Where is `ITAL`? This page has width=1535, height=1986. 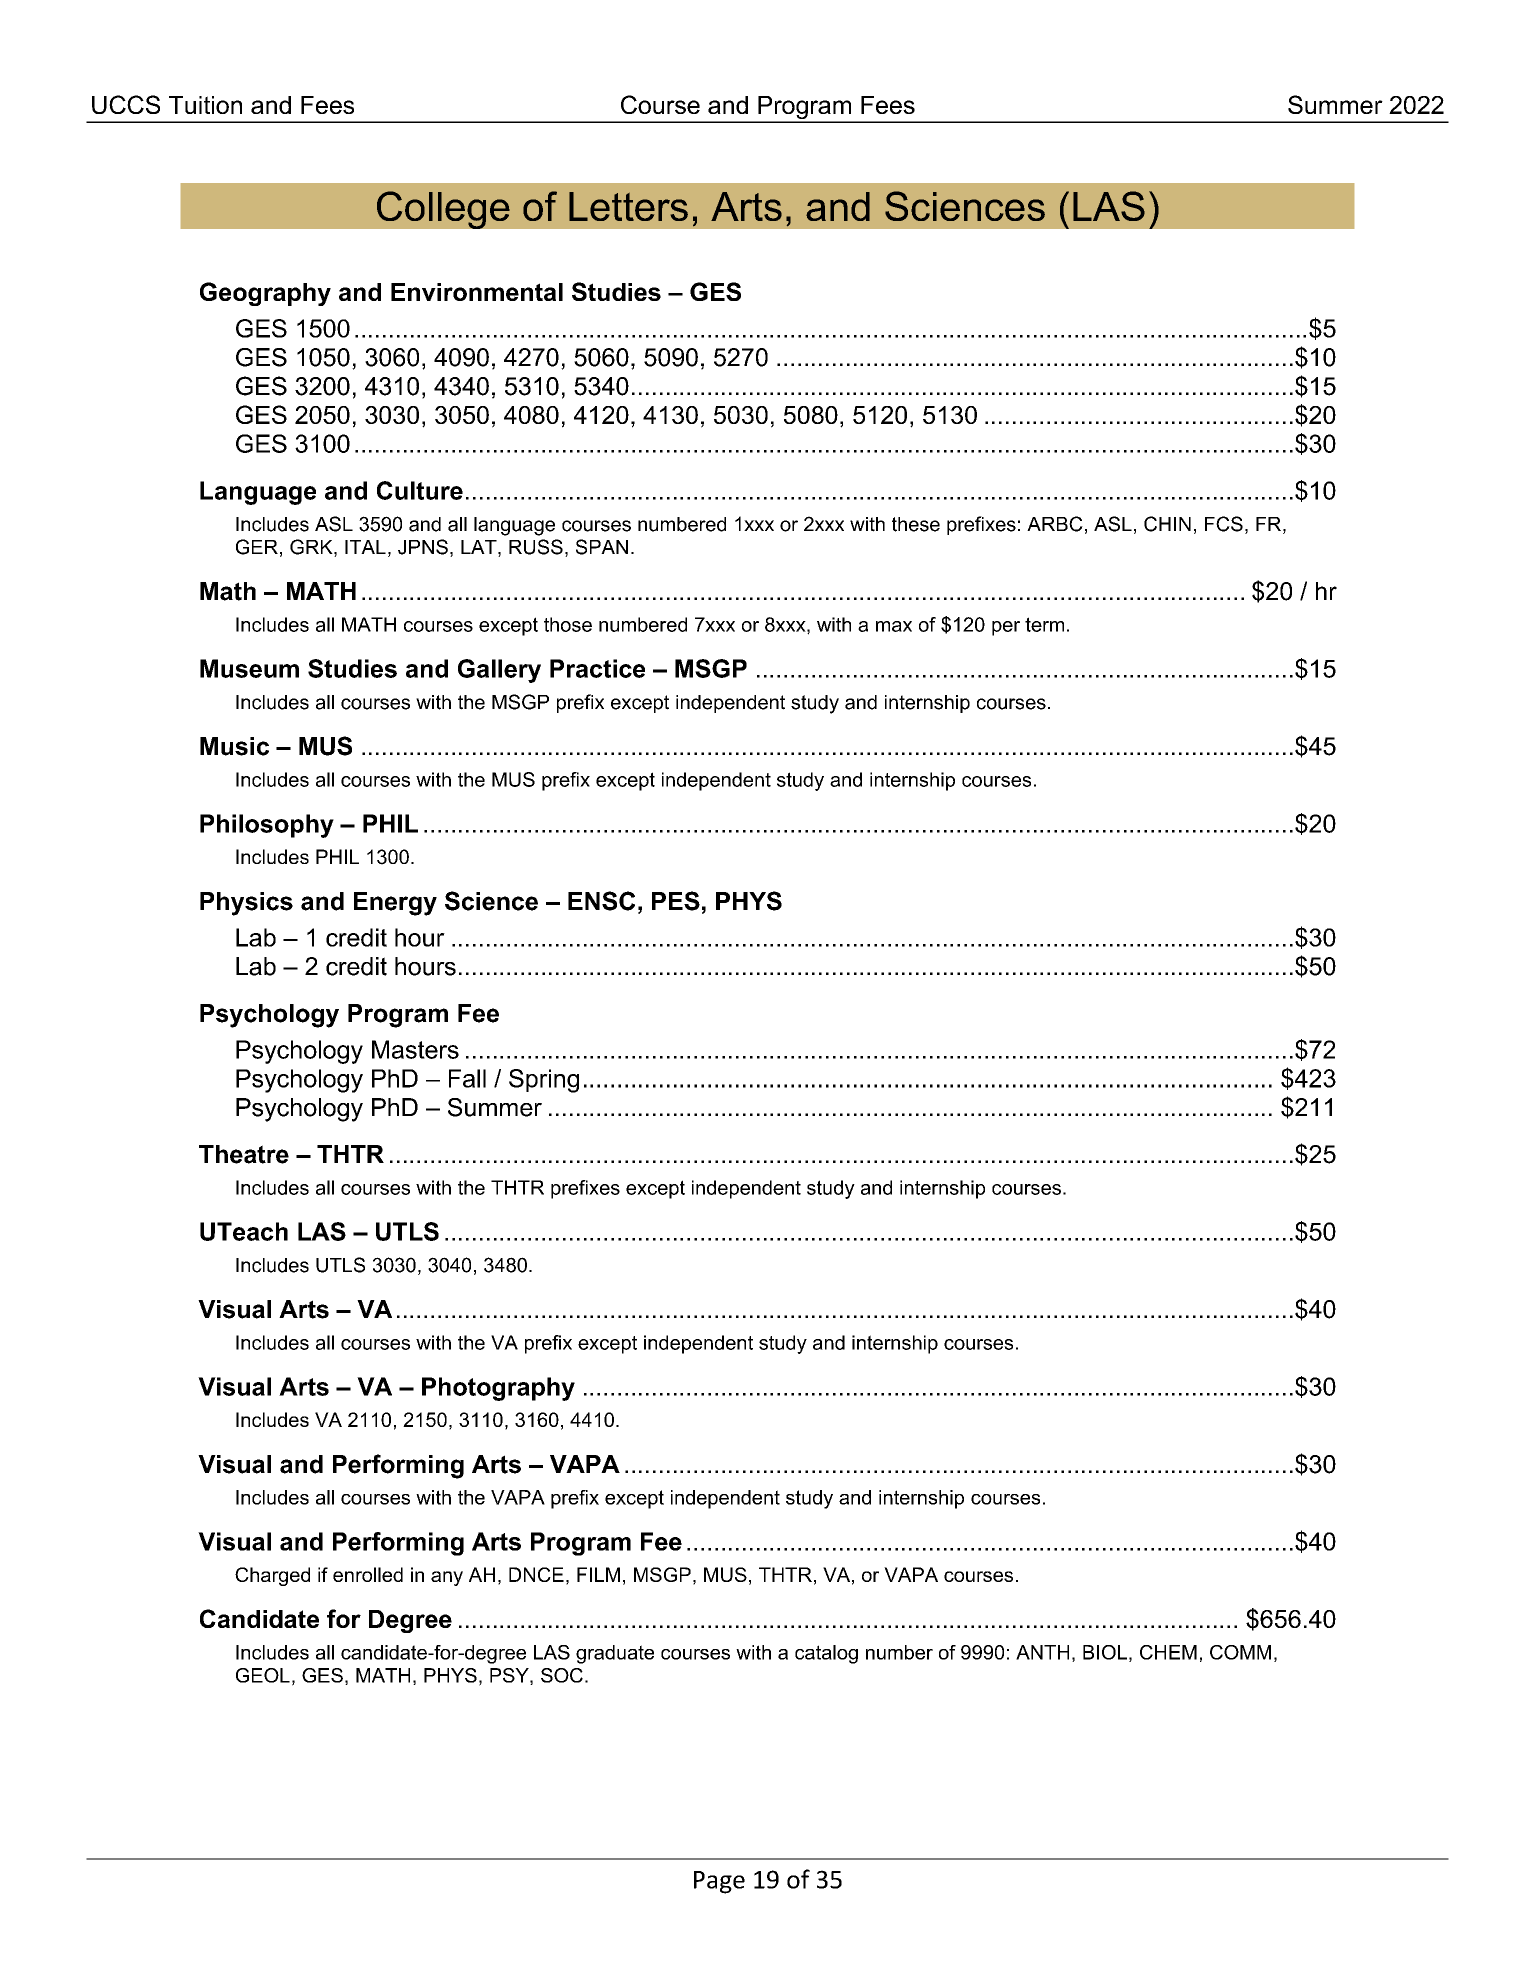
ITAL is located at coordinates (365, 547).
